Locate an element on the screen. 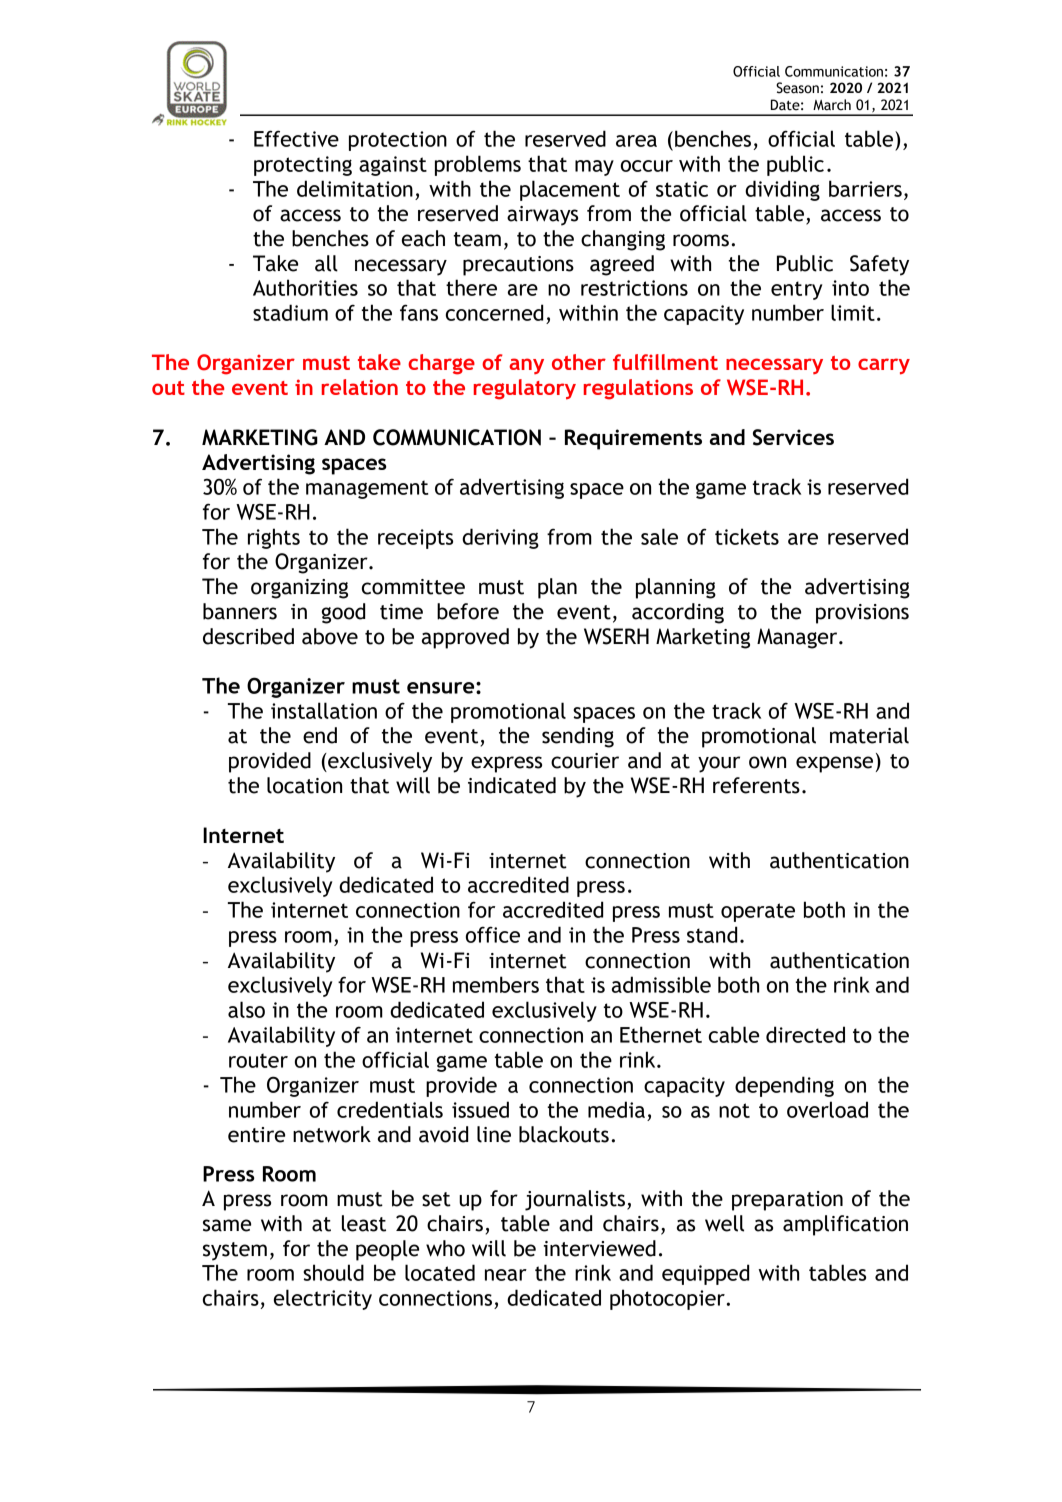 Image resolution: width=1062 pixels, height=1502 pixels. sending is located at coordinates (578, 737).
